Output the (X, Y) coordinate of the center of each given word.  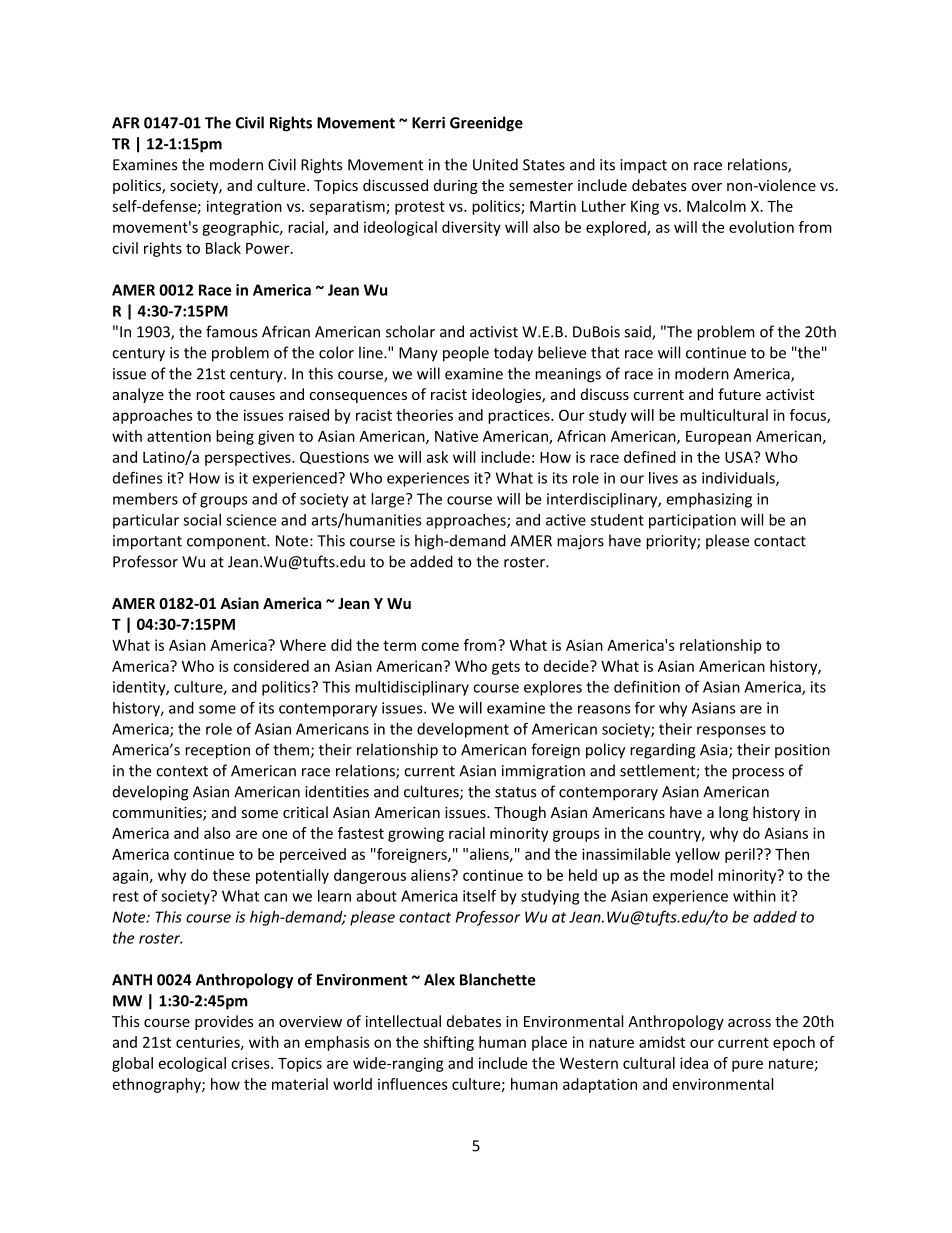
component (227, 543)
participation (692, 521)
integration (244, 207)
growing (416, 834)
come (440, 646)
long (733, 813)
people (466, 354)
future (739, 394)
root (210, 395)
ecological (192, 1064)
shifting (448, 1043)
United (495, 164)
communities (158, 814)
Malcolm (716, 206)
